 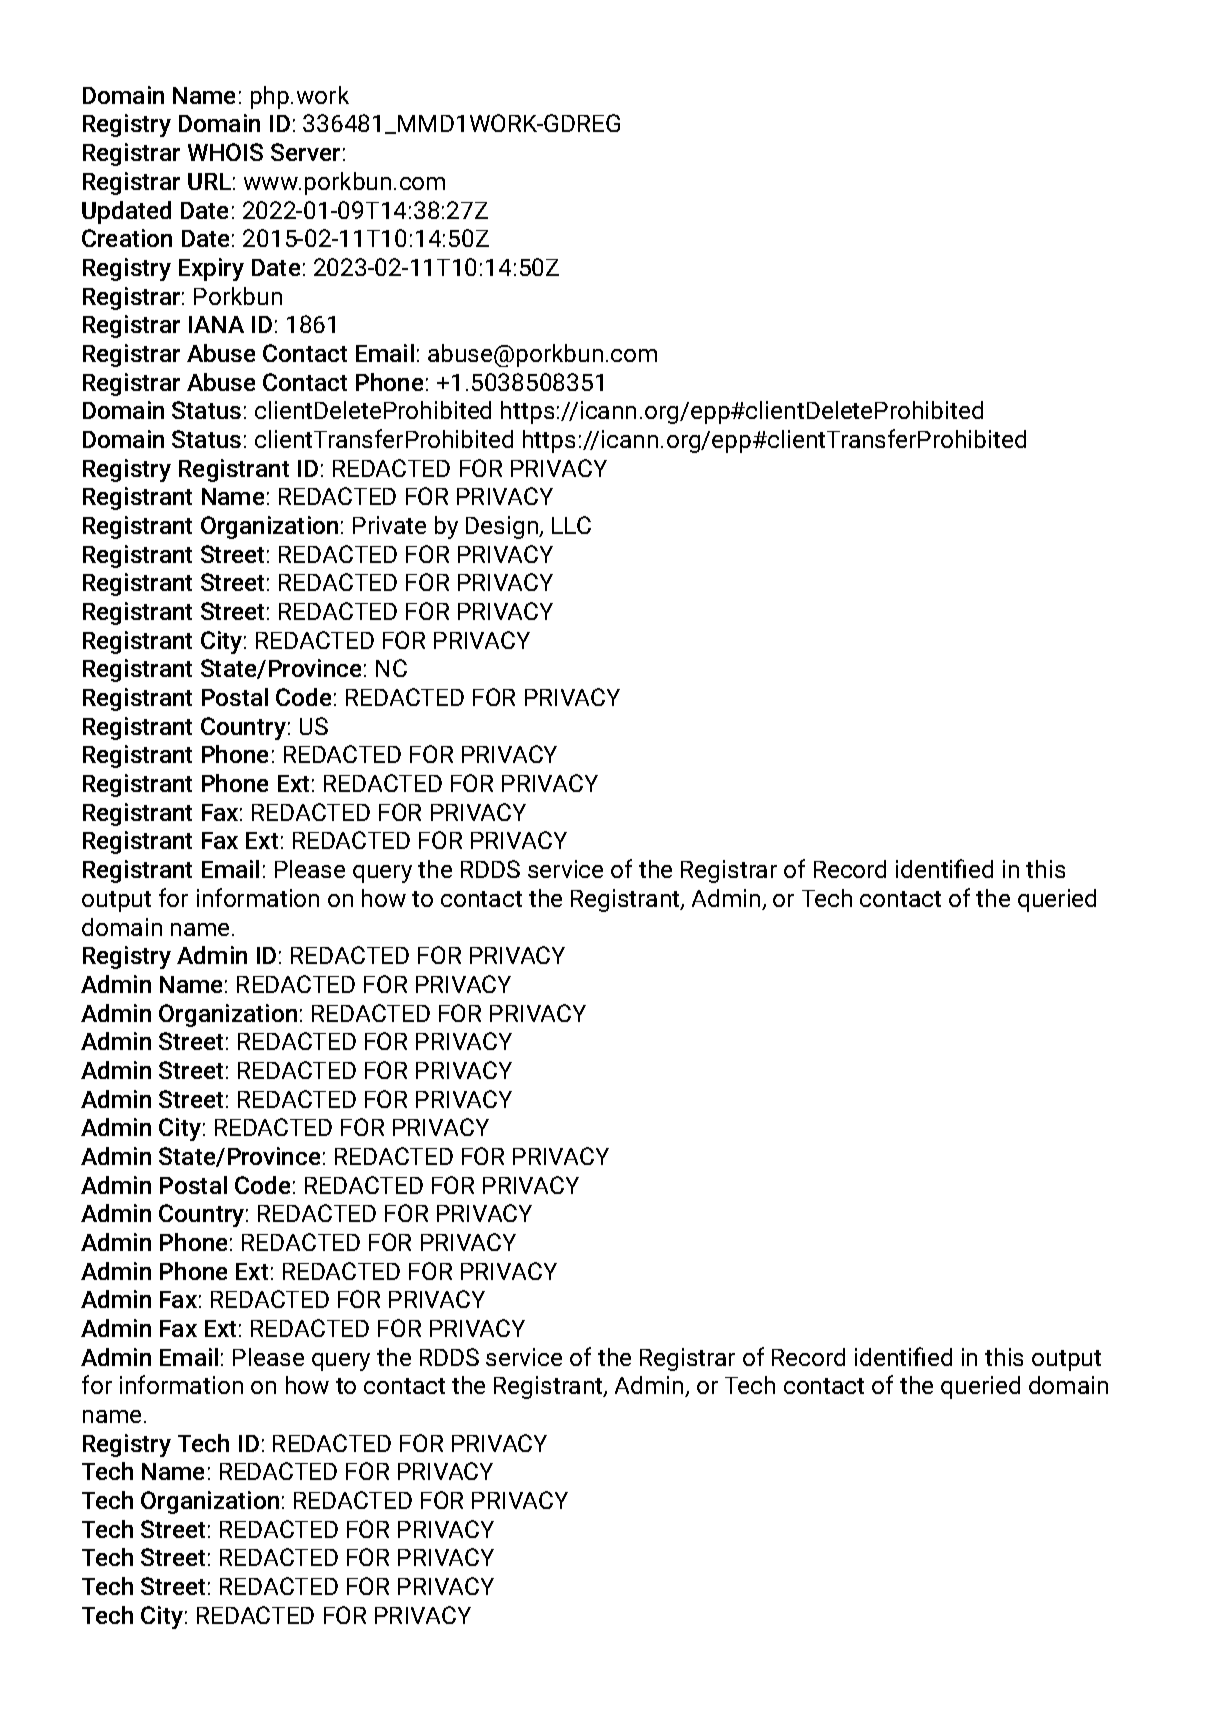 I want to click on WHOIS, so click(x=225, y=152).
